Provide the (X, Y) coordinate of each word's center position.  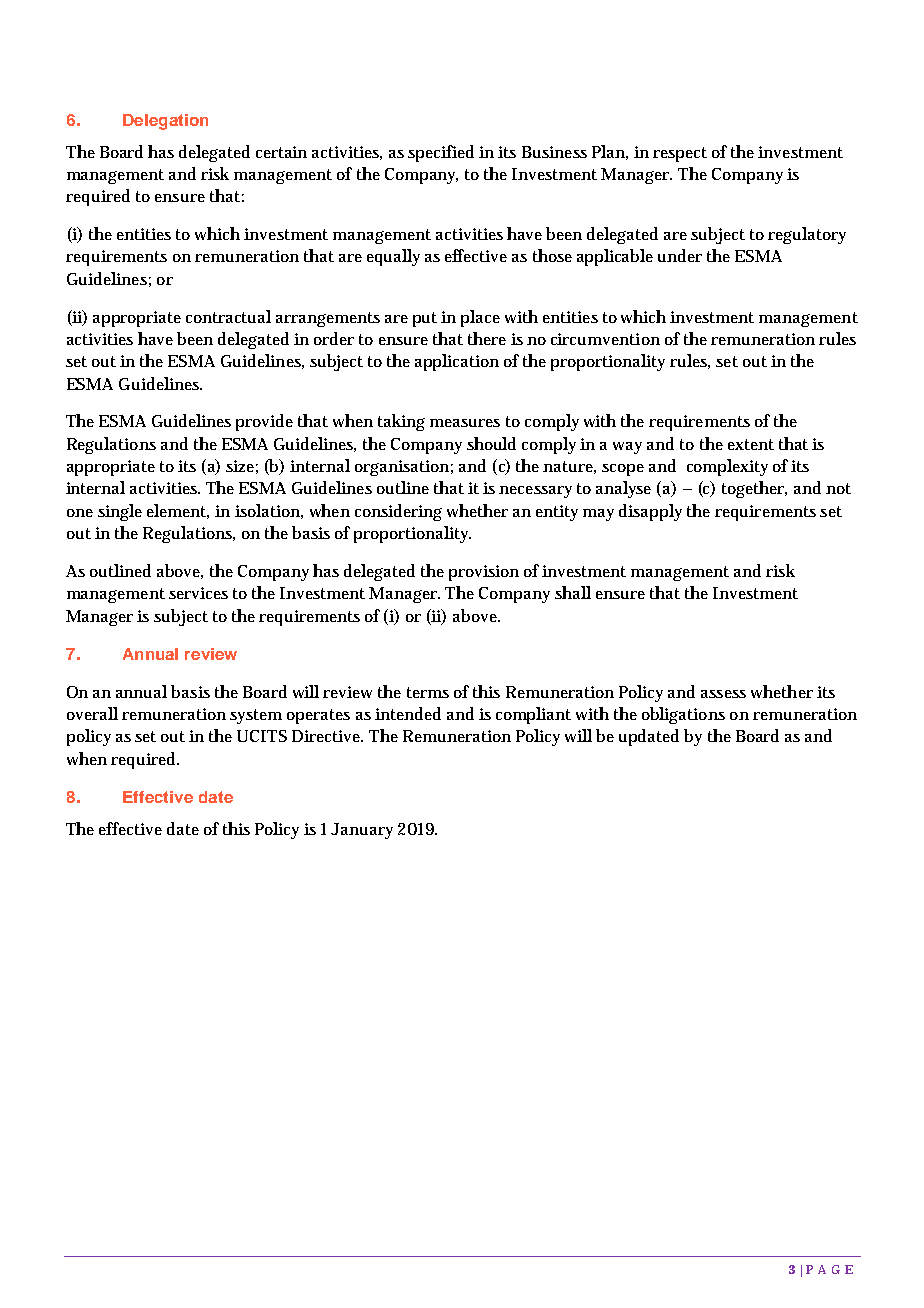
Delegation (165, 122)
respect (680, 154)
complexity (727, 467)
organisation (402, 468)
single (120, 512)
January (362, 831)
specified (441, 153)
